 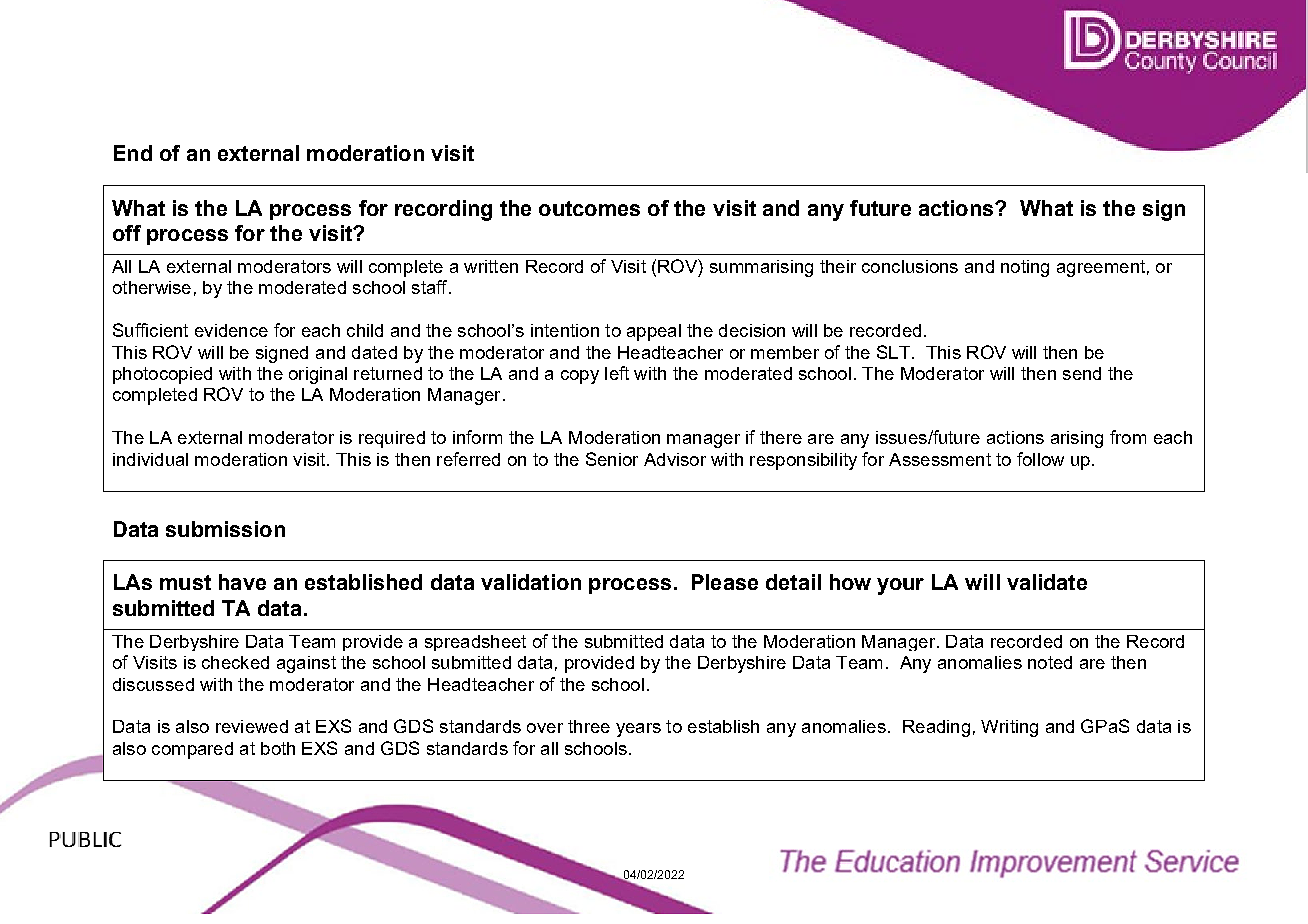 I want to click on reviewed, so click(x=252, y=726).
